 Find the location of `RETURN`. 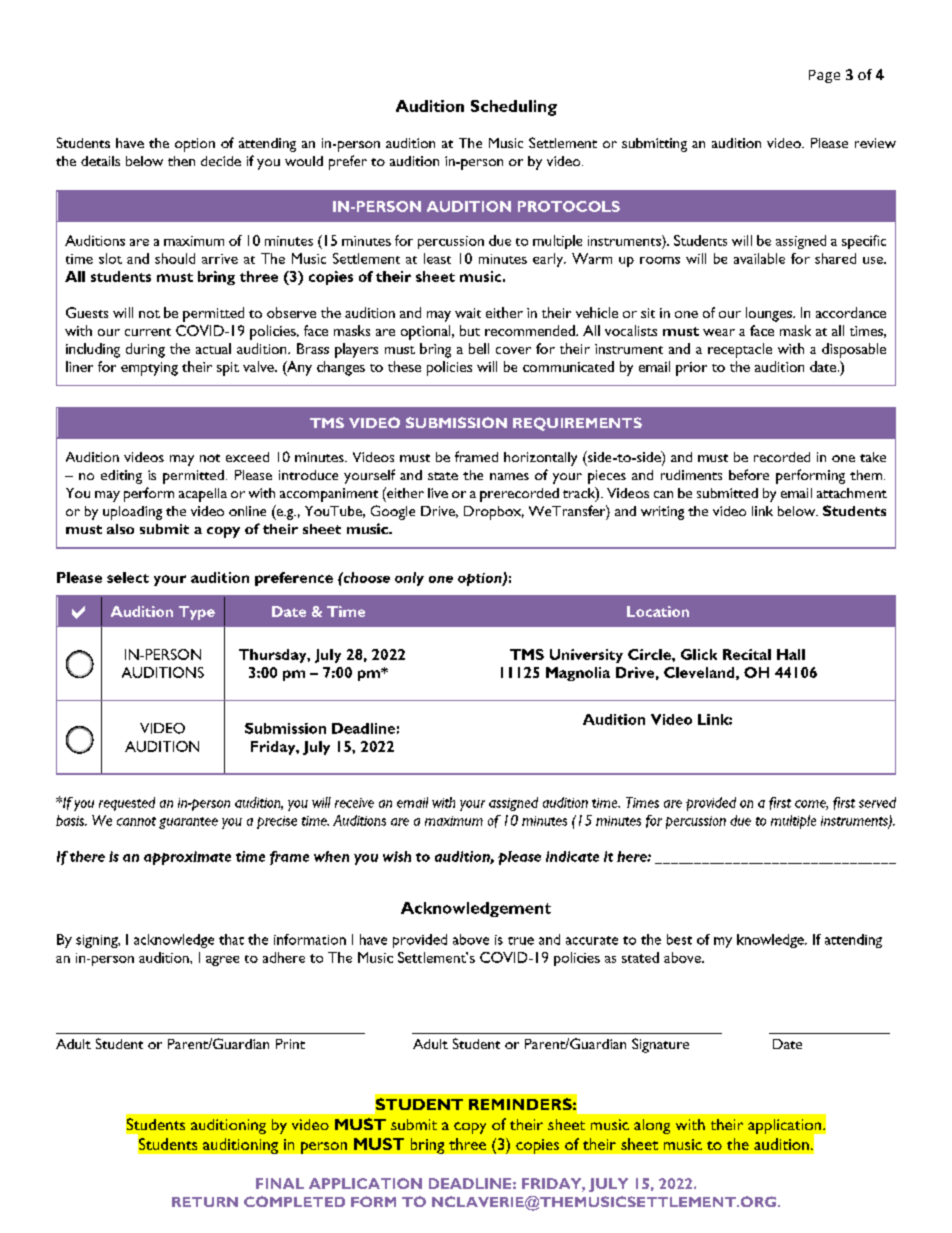

RETURN is located at coordinates (205, 1202).
